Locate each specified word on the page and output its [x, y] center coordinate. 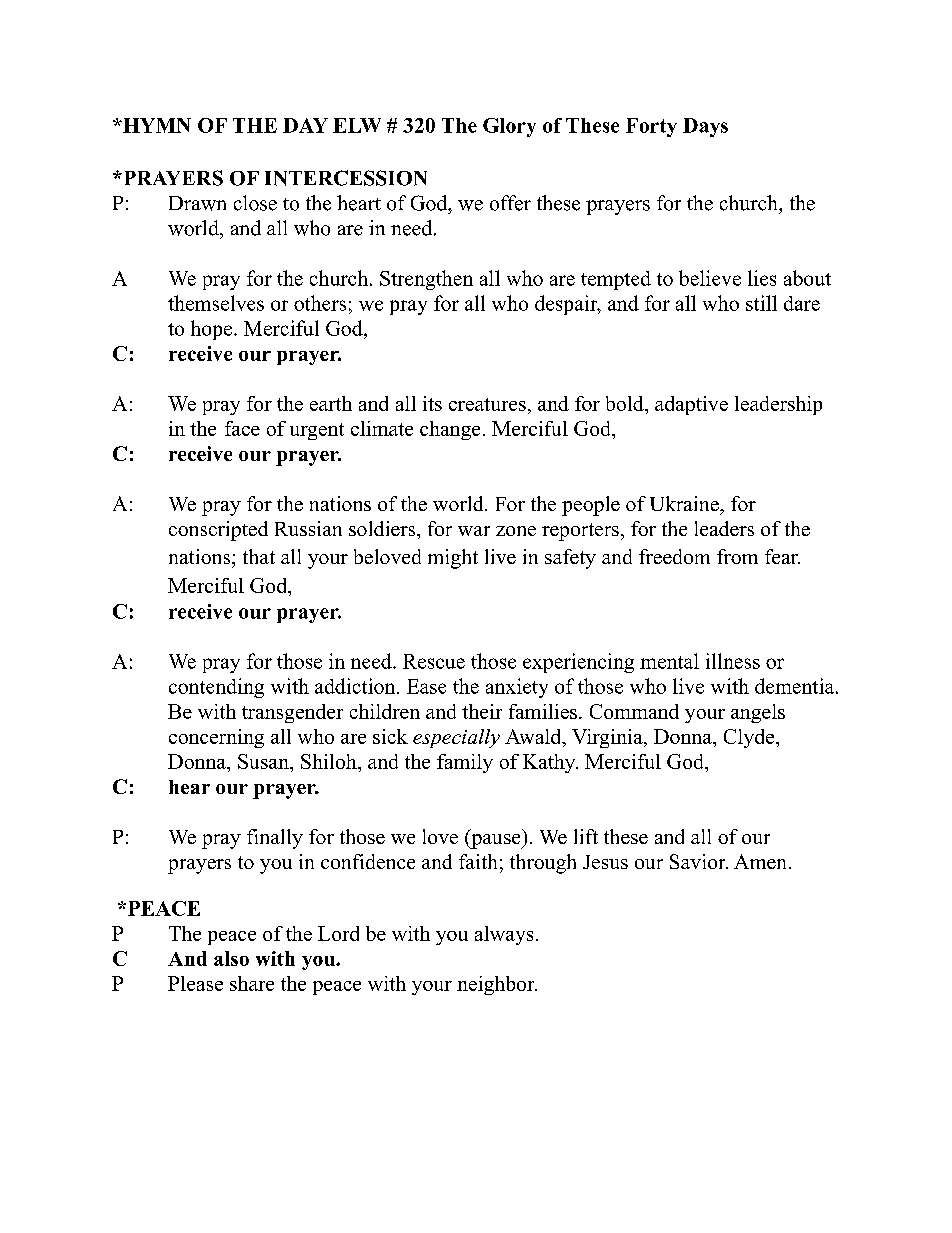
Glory [509, 127]
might [453, 559]
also [231, 958]
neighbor [497, 985]
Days [705, 127]
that [259, 556]
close [255, 203]
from [737, 556]
